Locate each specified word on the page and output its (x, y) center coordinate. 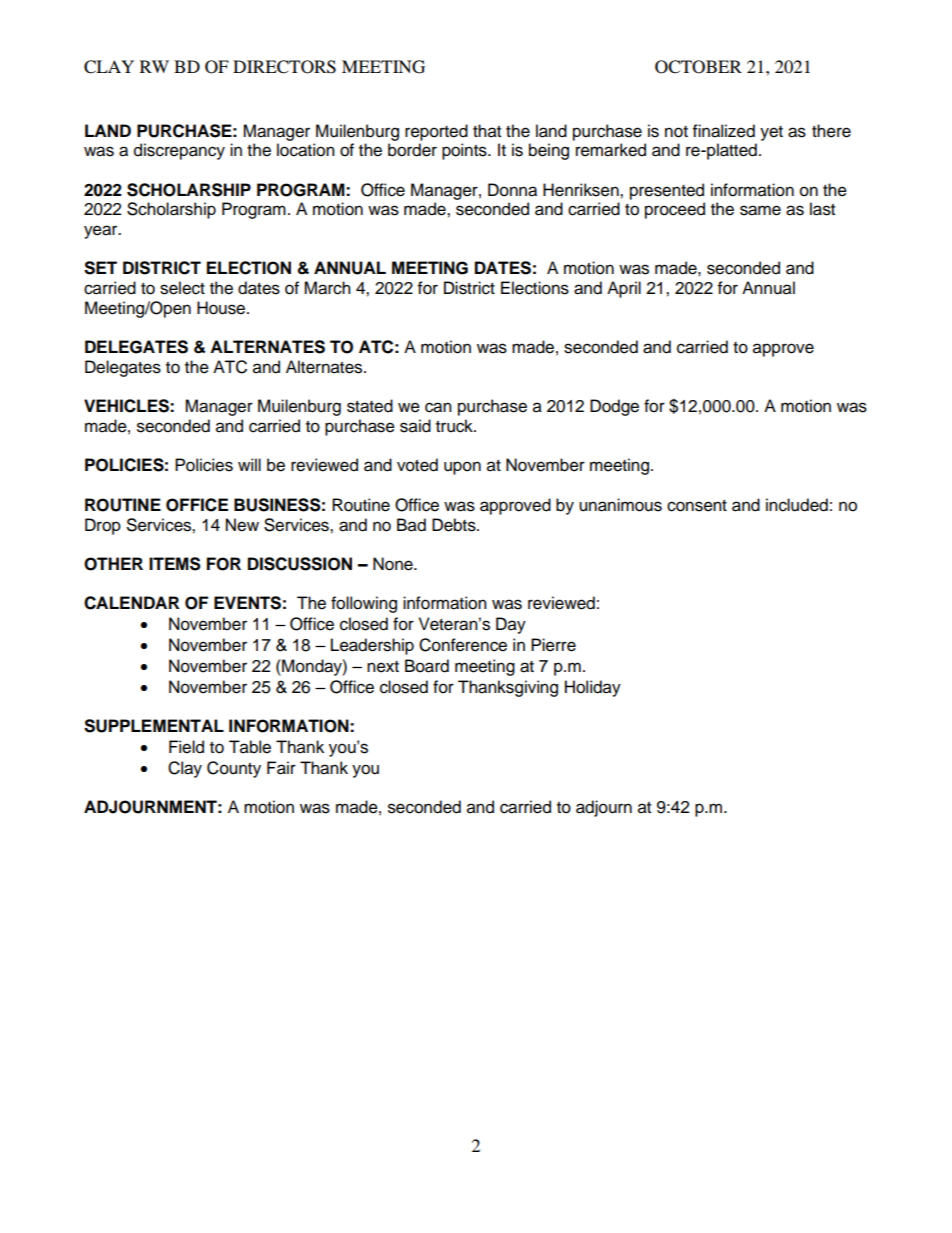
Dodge (614, 407)
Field (186, 747)
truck (455, 426)
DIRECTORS (284, 67)
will (249, 464)
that (487, 131)
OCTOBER (698, 67)
